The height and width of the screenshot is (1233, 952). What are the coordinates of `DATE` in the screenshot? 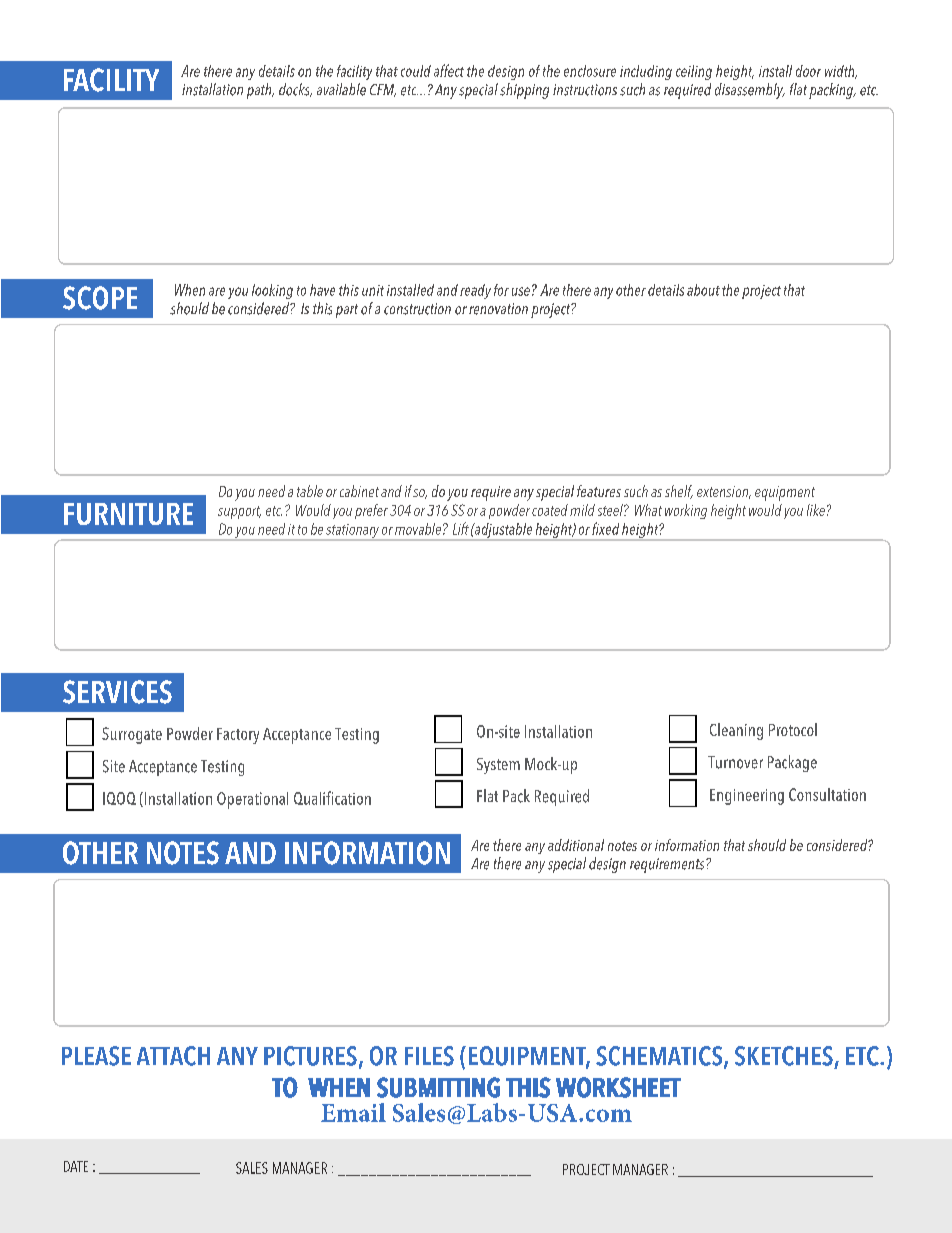 It's located at (76, 1166).
